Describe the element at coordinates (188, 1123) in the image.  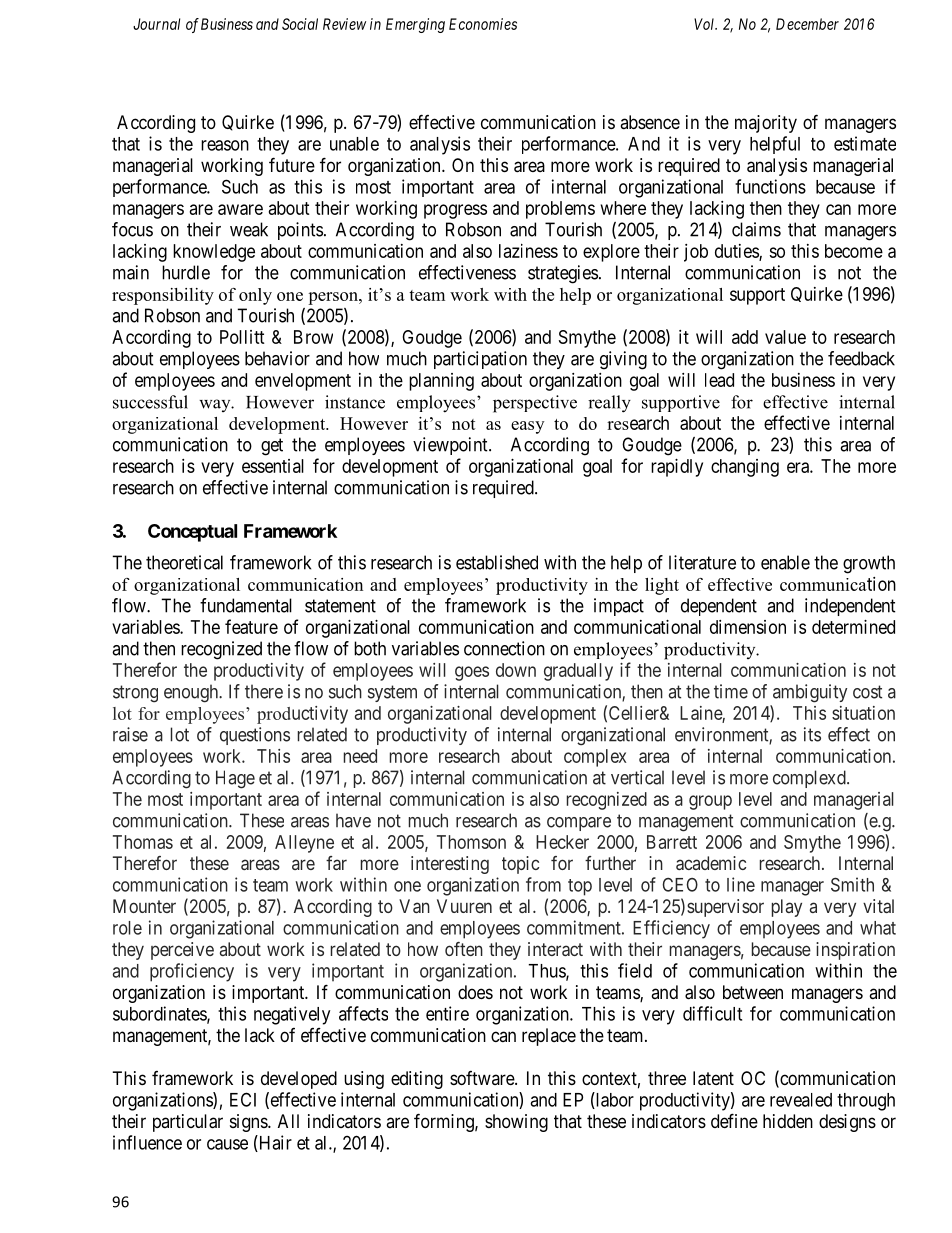
I see `particular` at that location.
